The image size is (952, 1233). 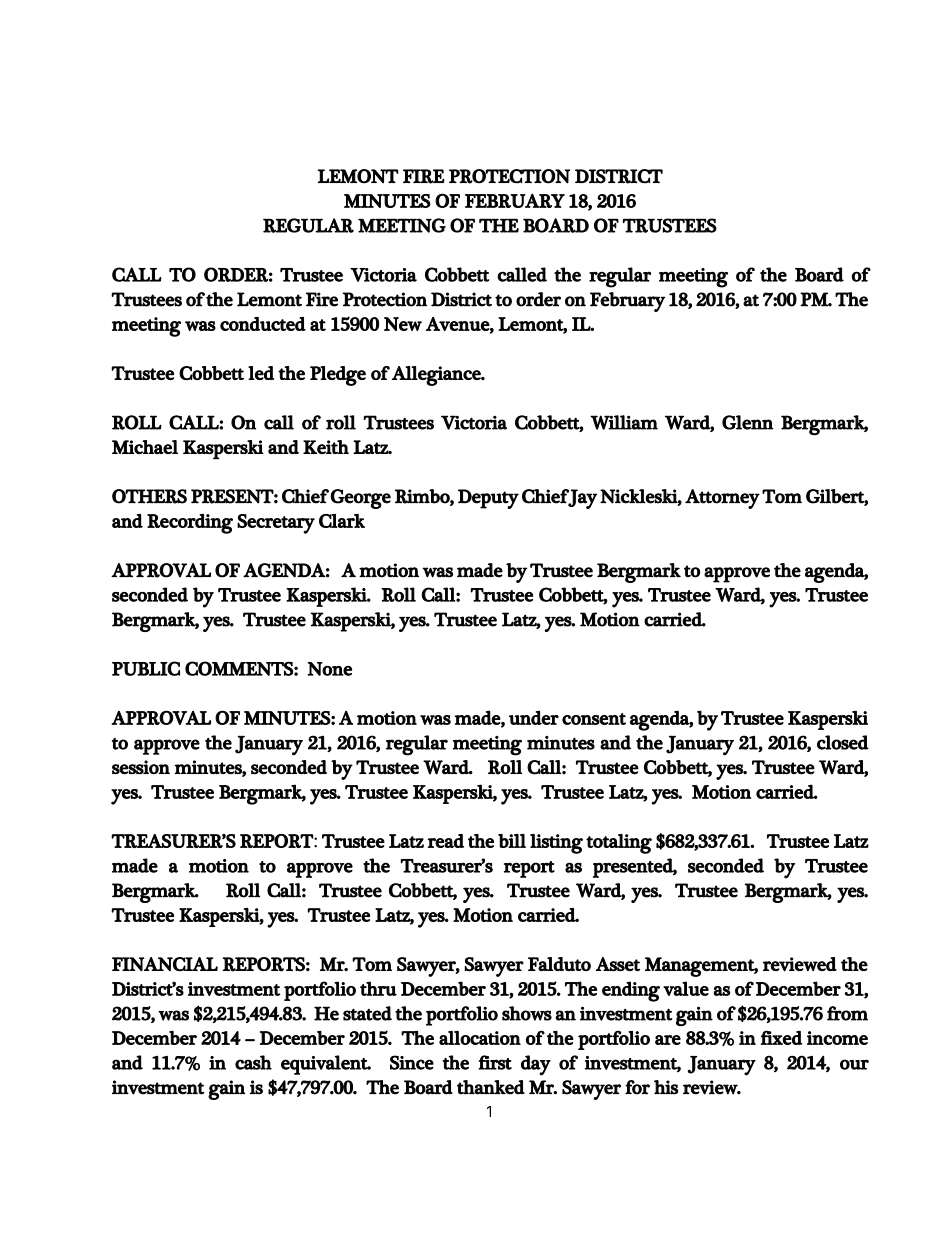 I want to click on cash, so click(x=253, y=1062).
